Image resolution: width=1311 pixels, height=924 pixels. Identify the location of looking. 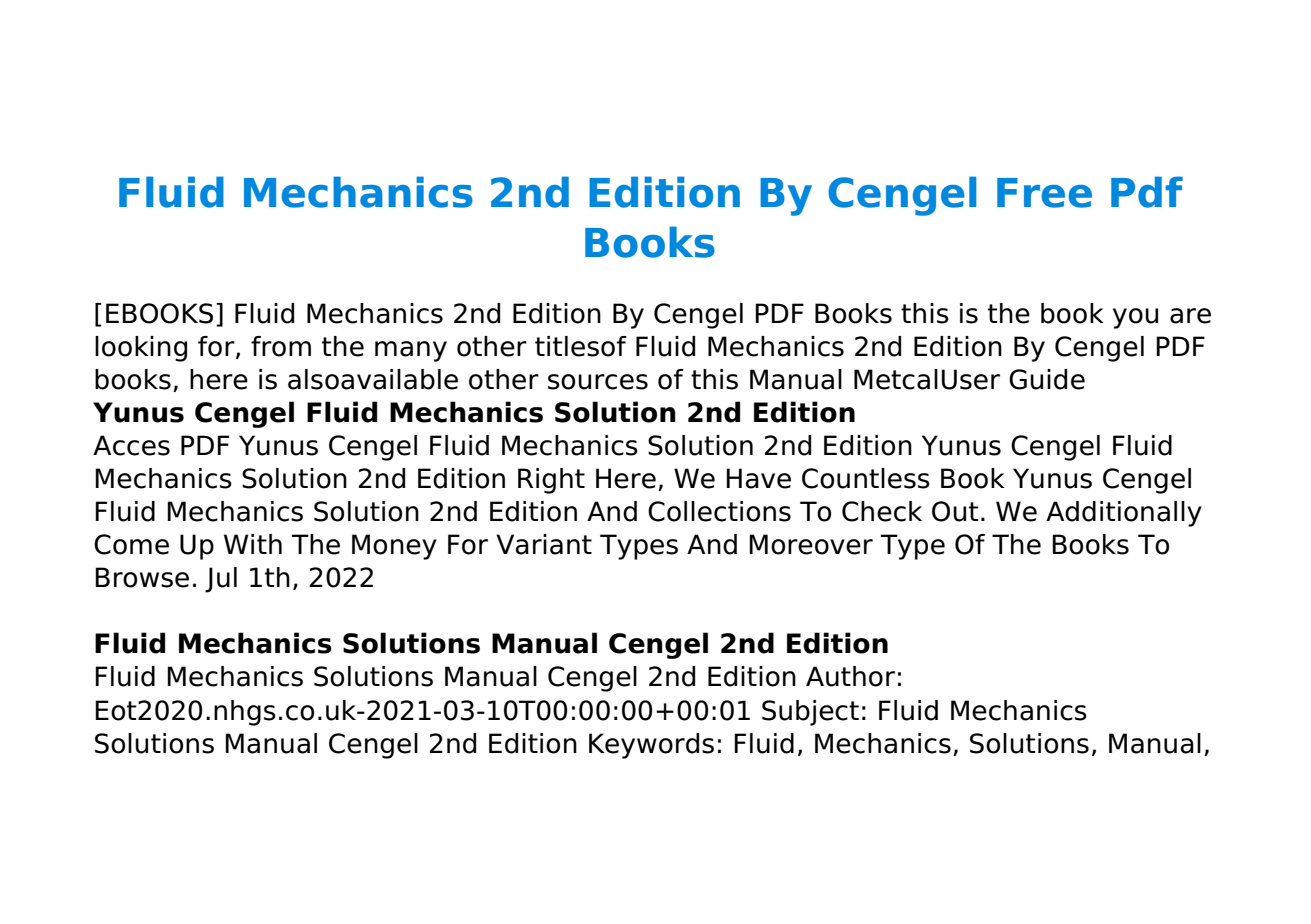
(141, 349).
